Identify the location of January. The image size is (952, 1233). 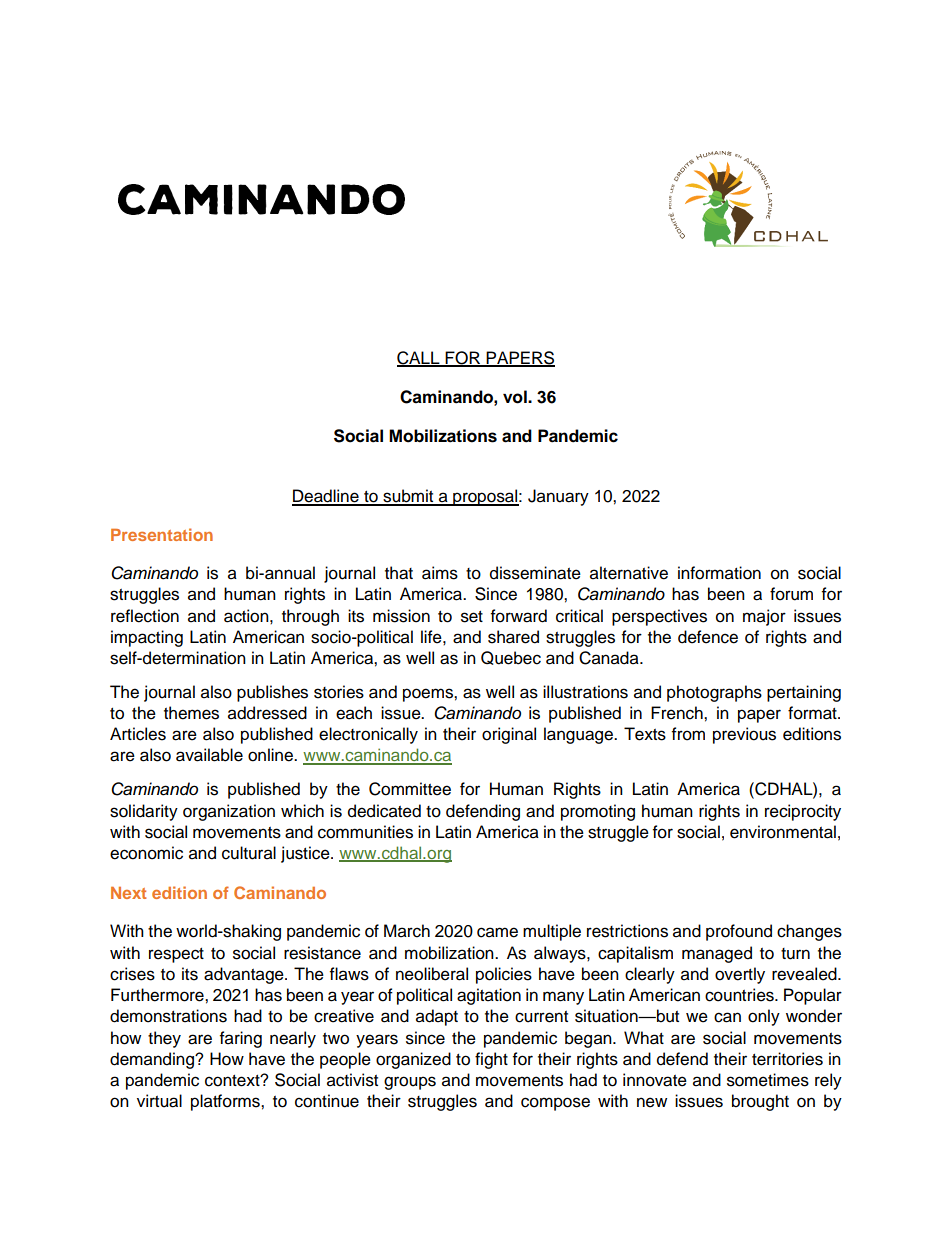
(558, 497).
